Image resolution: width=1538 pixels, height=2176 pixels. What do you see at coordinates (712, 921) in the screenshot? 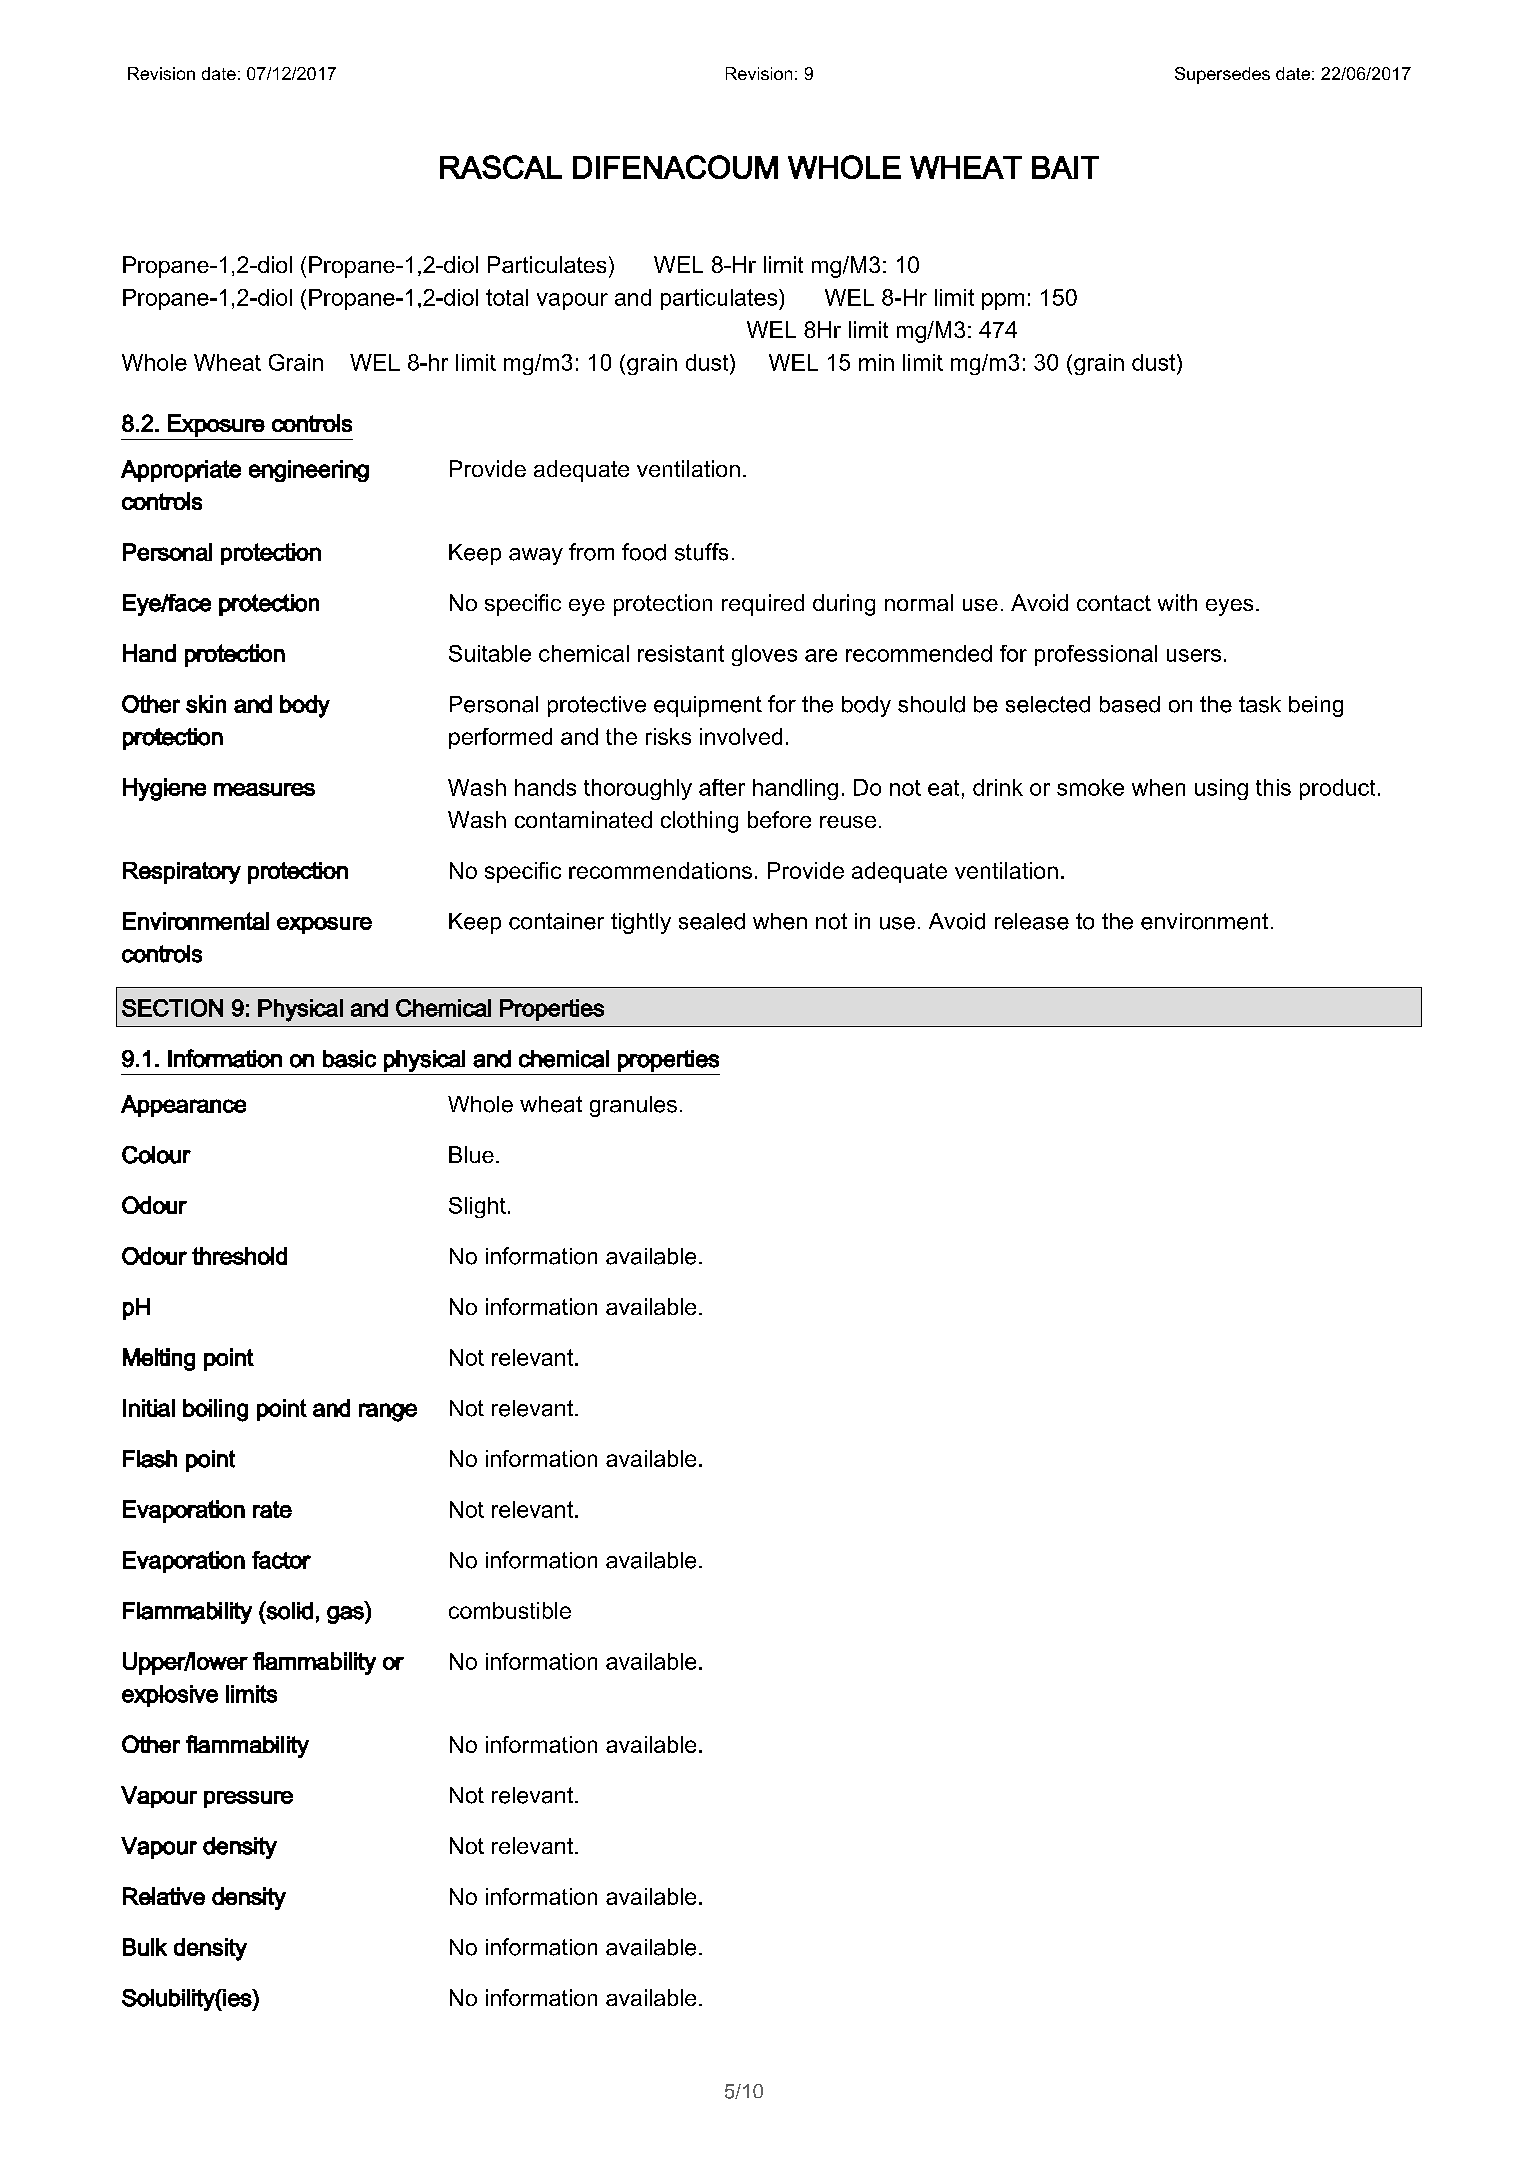
I see `sealed` at bounding box center [712, 921].
